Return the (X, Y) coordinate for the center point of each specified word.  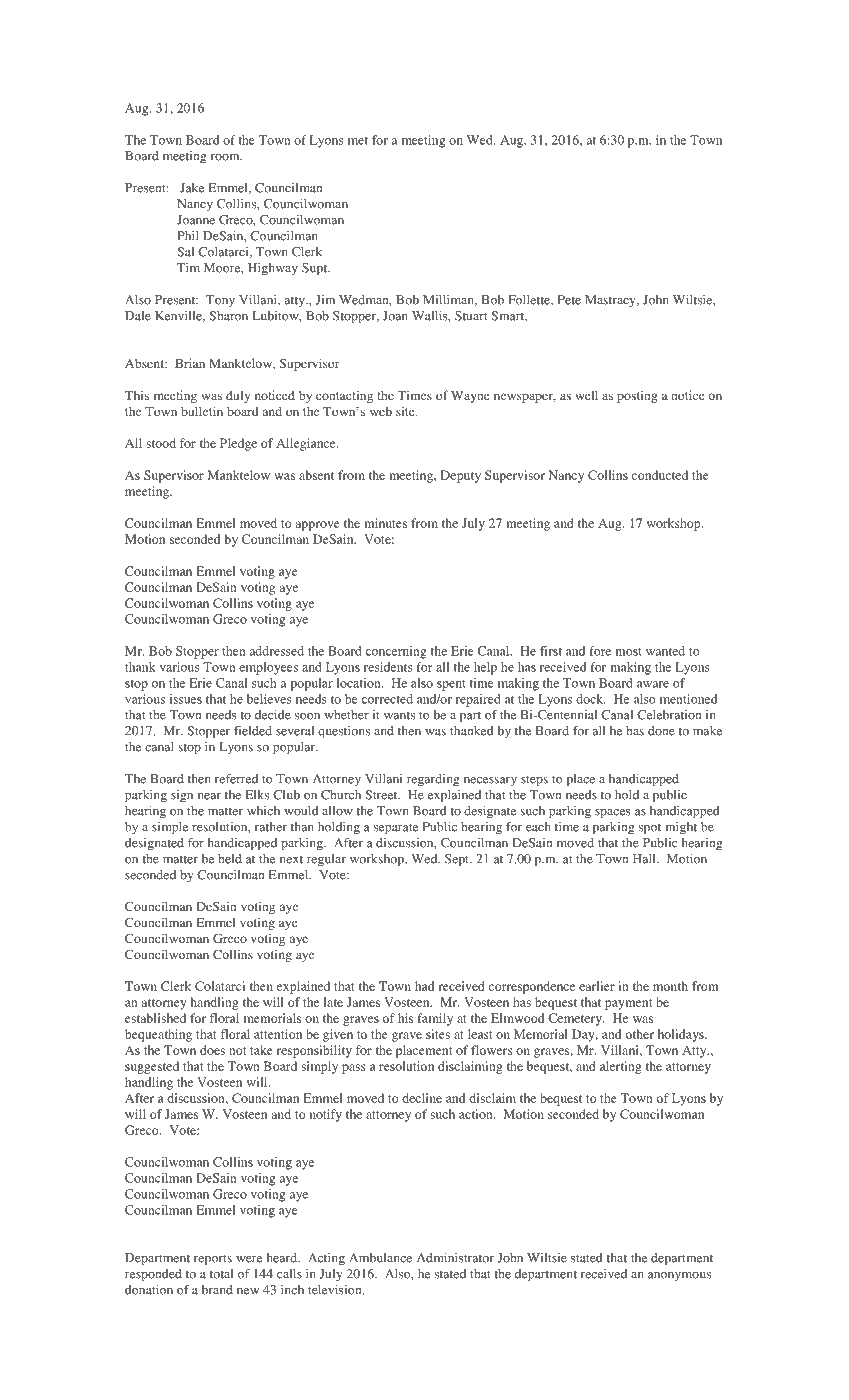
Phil (188, 236)
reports (213, 1260)
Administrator (455, 1258)
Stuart (471, 316)
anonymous (679, 1276)
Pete (569, 300)
